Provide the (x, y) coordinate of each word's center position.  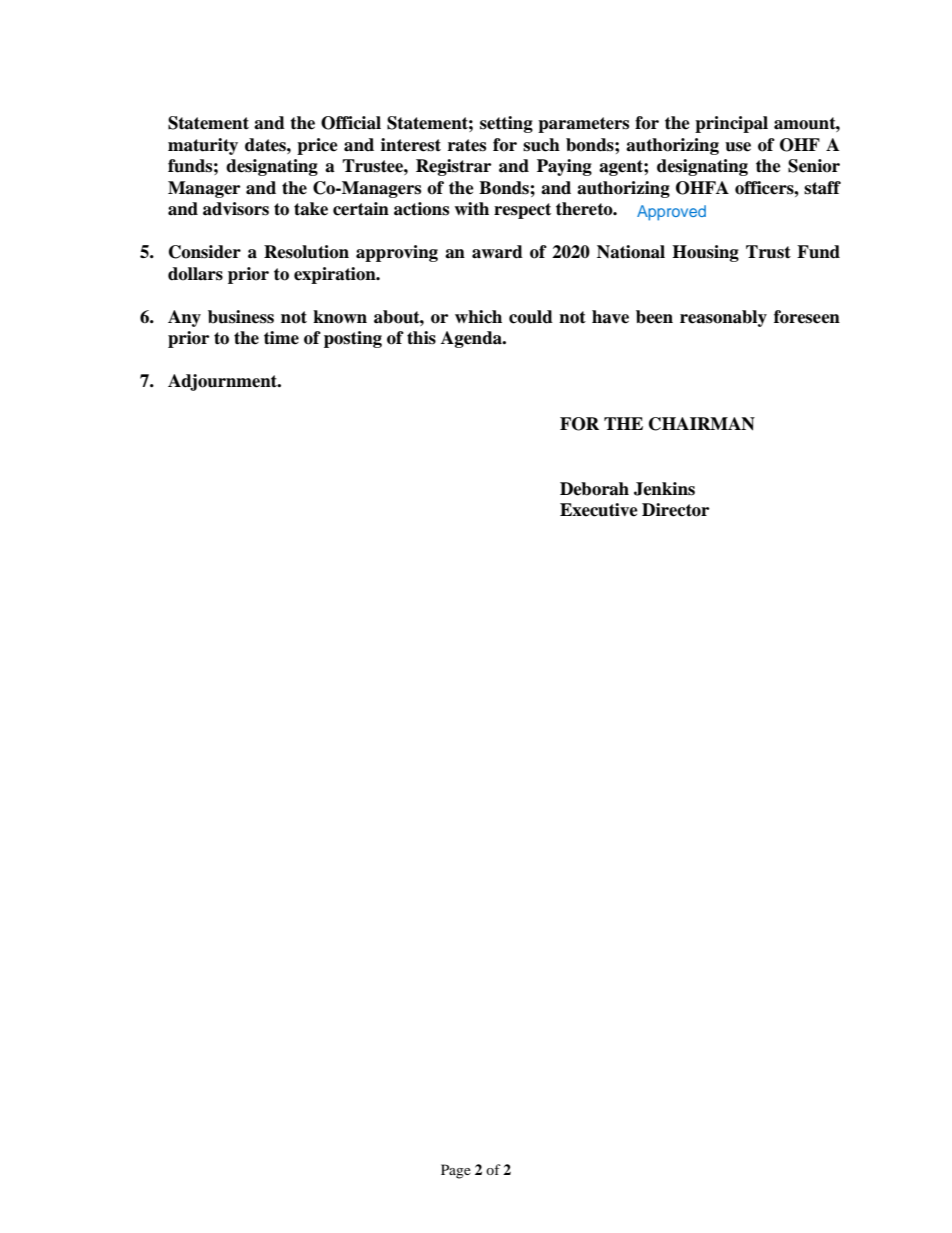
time (281, 338)
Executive (599, 510)
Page (456, 1171)
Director (675, 510)
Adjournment (224, 382)
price (317, 146)
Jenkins (664, 489)
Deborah (594, 489)
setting (506, 124)
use (738, 147)
